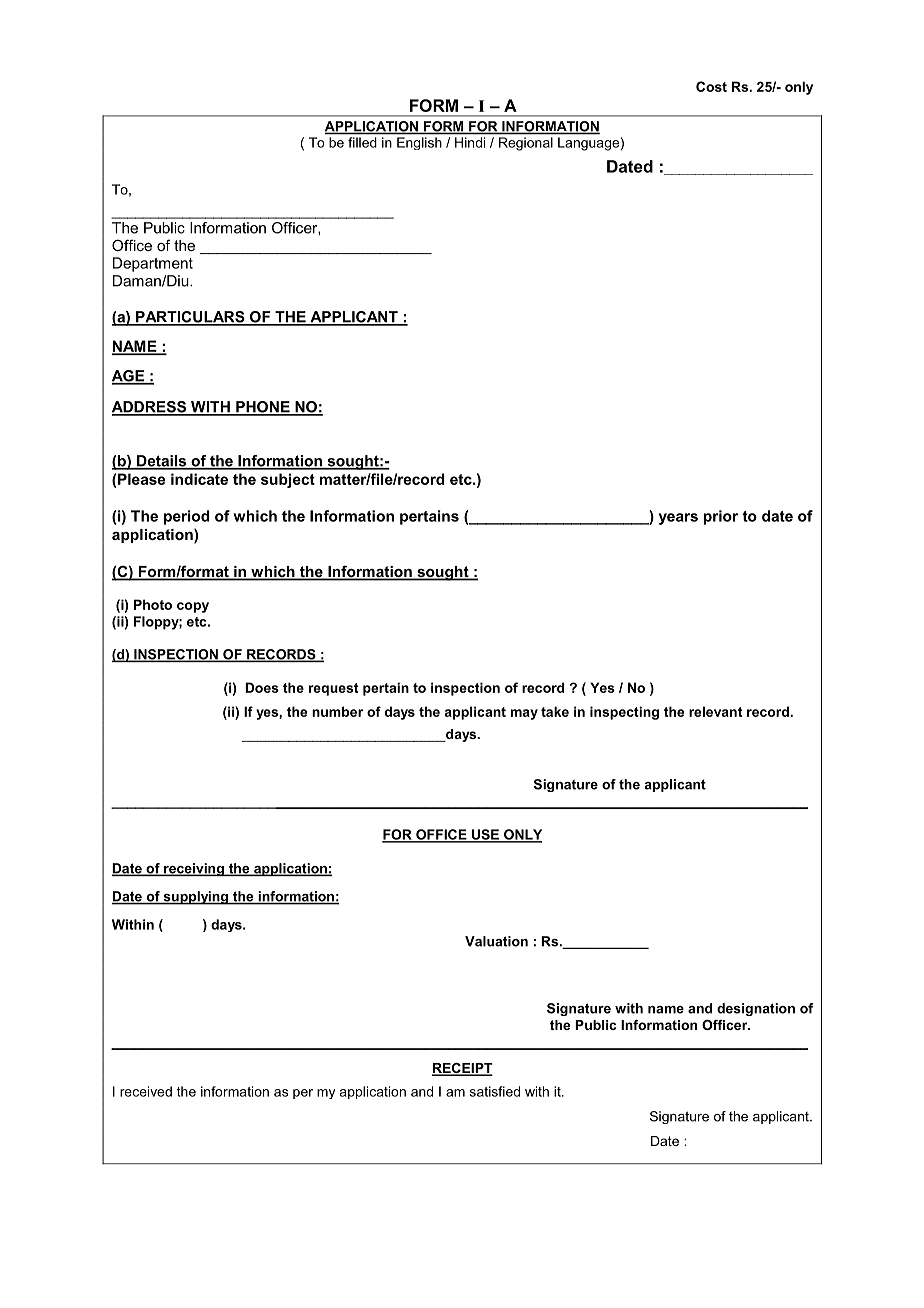 This screenshot has height=1308, width=924. I want to click on received, so click(146, 1091).
